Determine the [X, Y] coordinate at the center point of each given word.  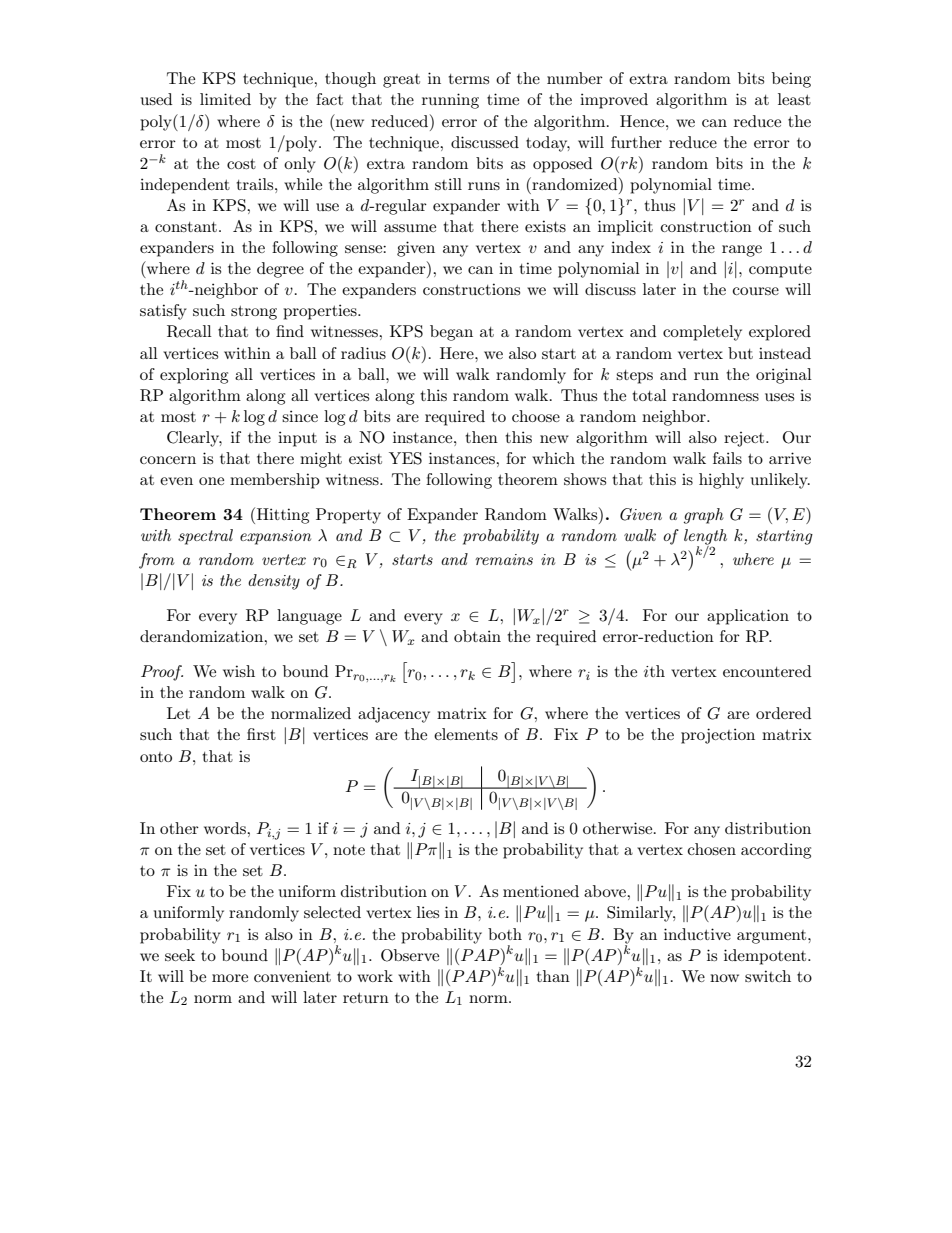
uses [779, 397]
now [724, 978]
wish [239, 671]
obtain [477, 636]
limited [225, 99]
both [505, 934]
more [230, 978]
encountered [767, 671]
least [794, 99]
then [481, 437]
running [450, 101]
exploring [194, 376]
